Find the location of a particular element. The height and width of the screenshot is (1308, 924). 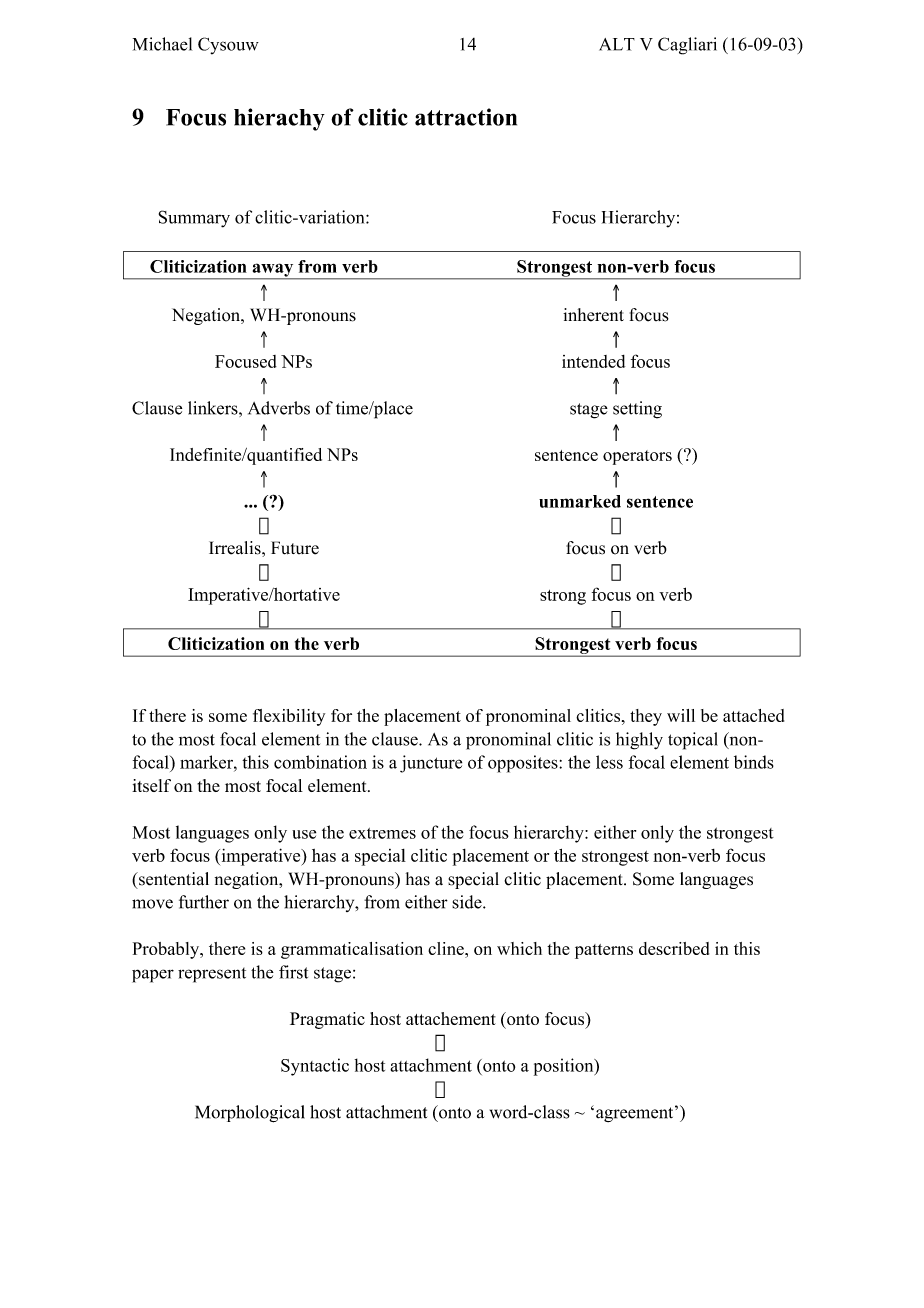

ALT is located at coordinates (617, 44).
